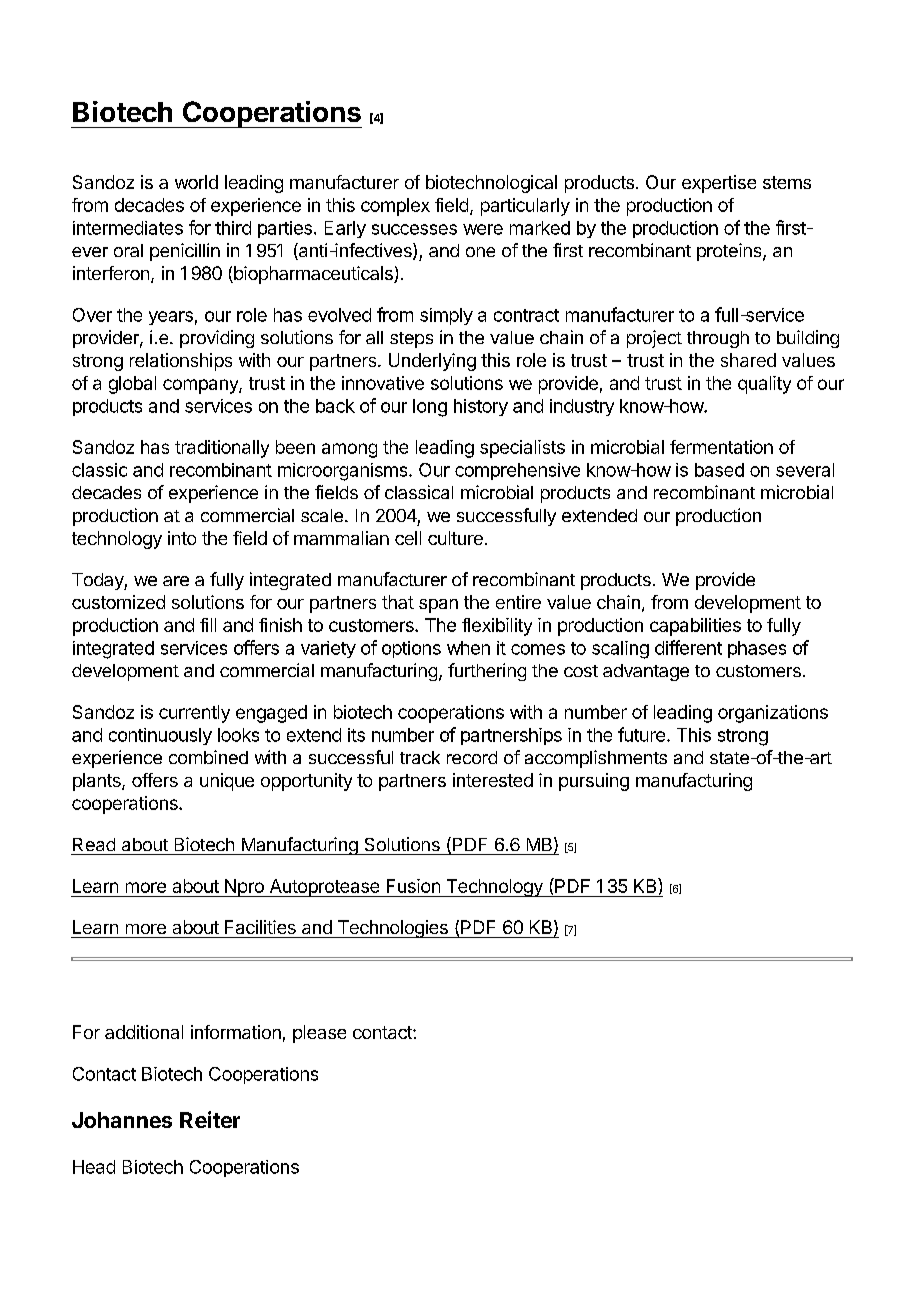 The width and height of the page is (924, 1308). What do you see at coordinates (210, 1119) in the page?
I see `Reiter` at bounding box center [210, 1119].
